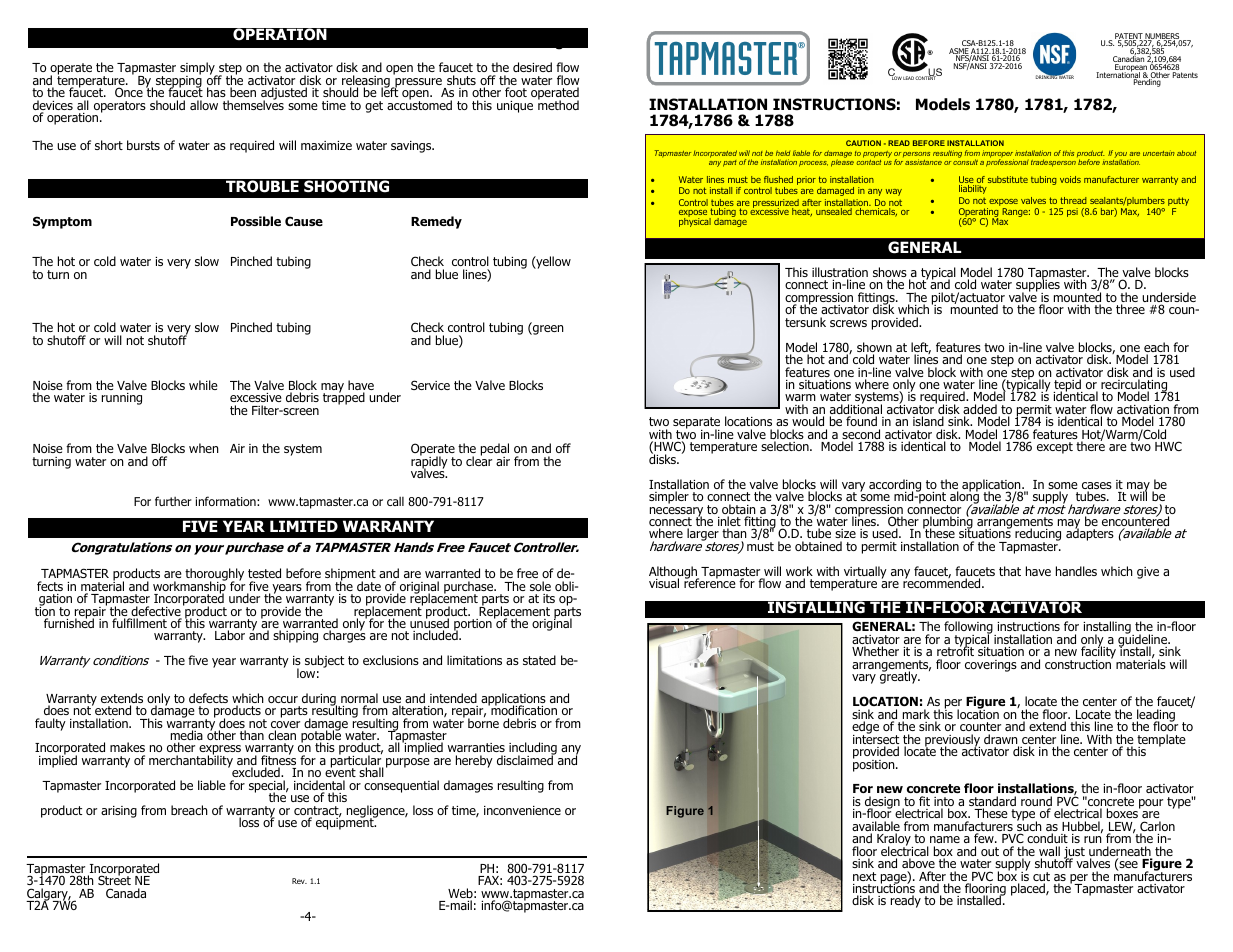 This page has width=1233, height=952. I want to click on Labor, so click(230, 635).
